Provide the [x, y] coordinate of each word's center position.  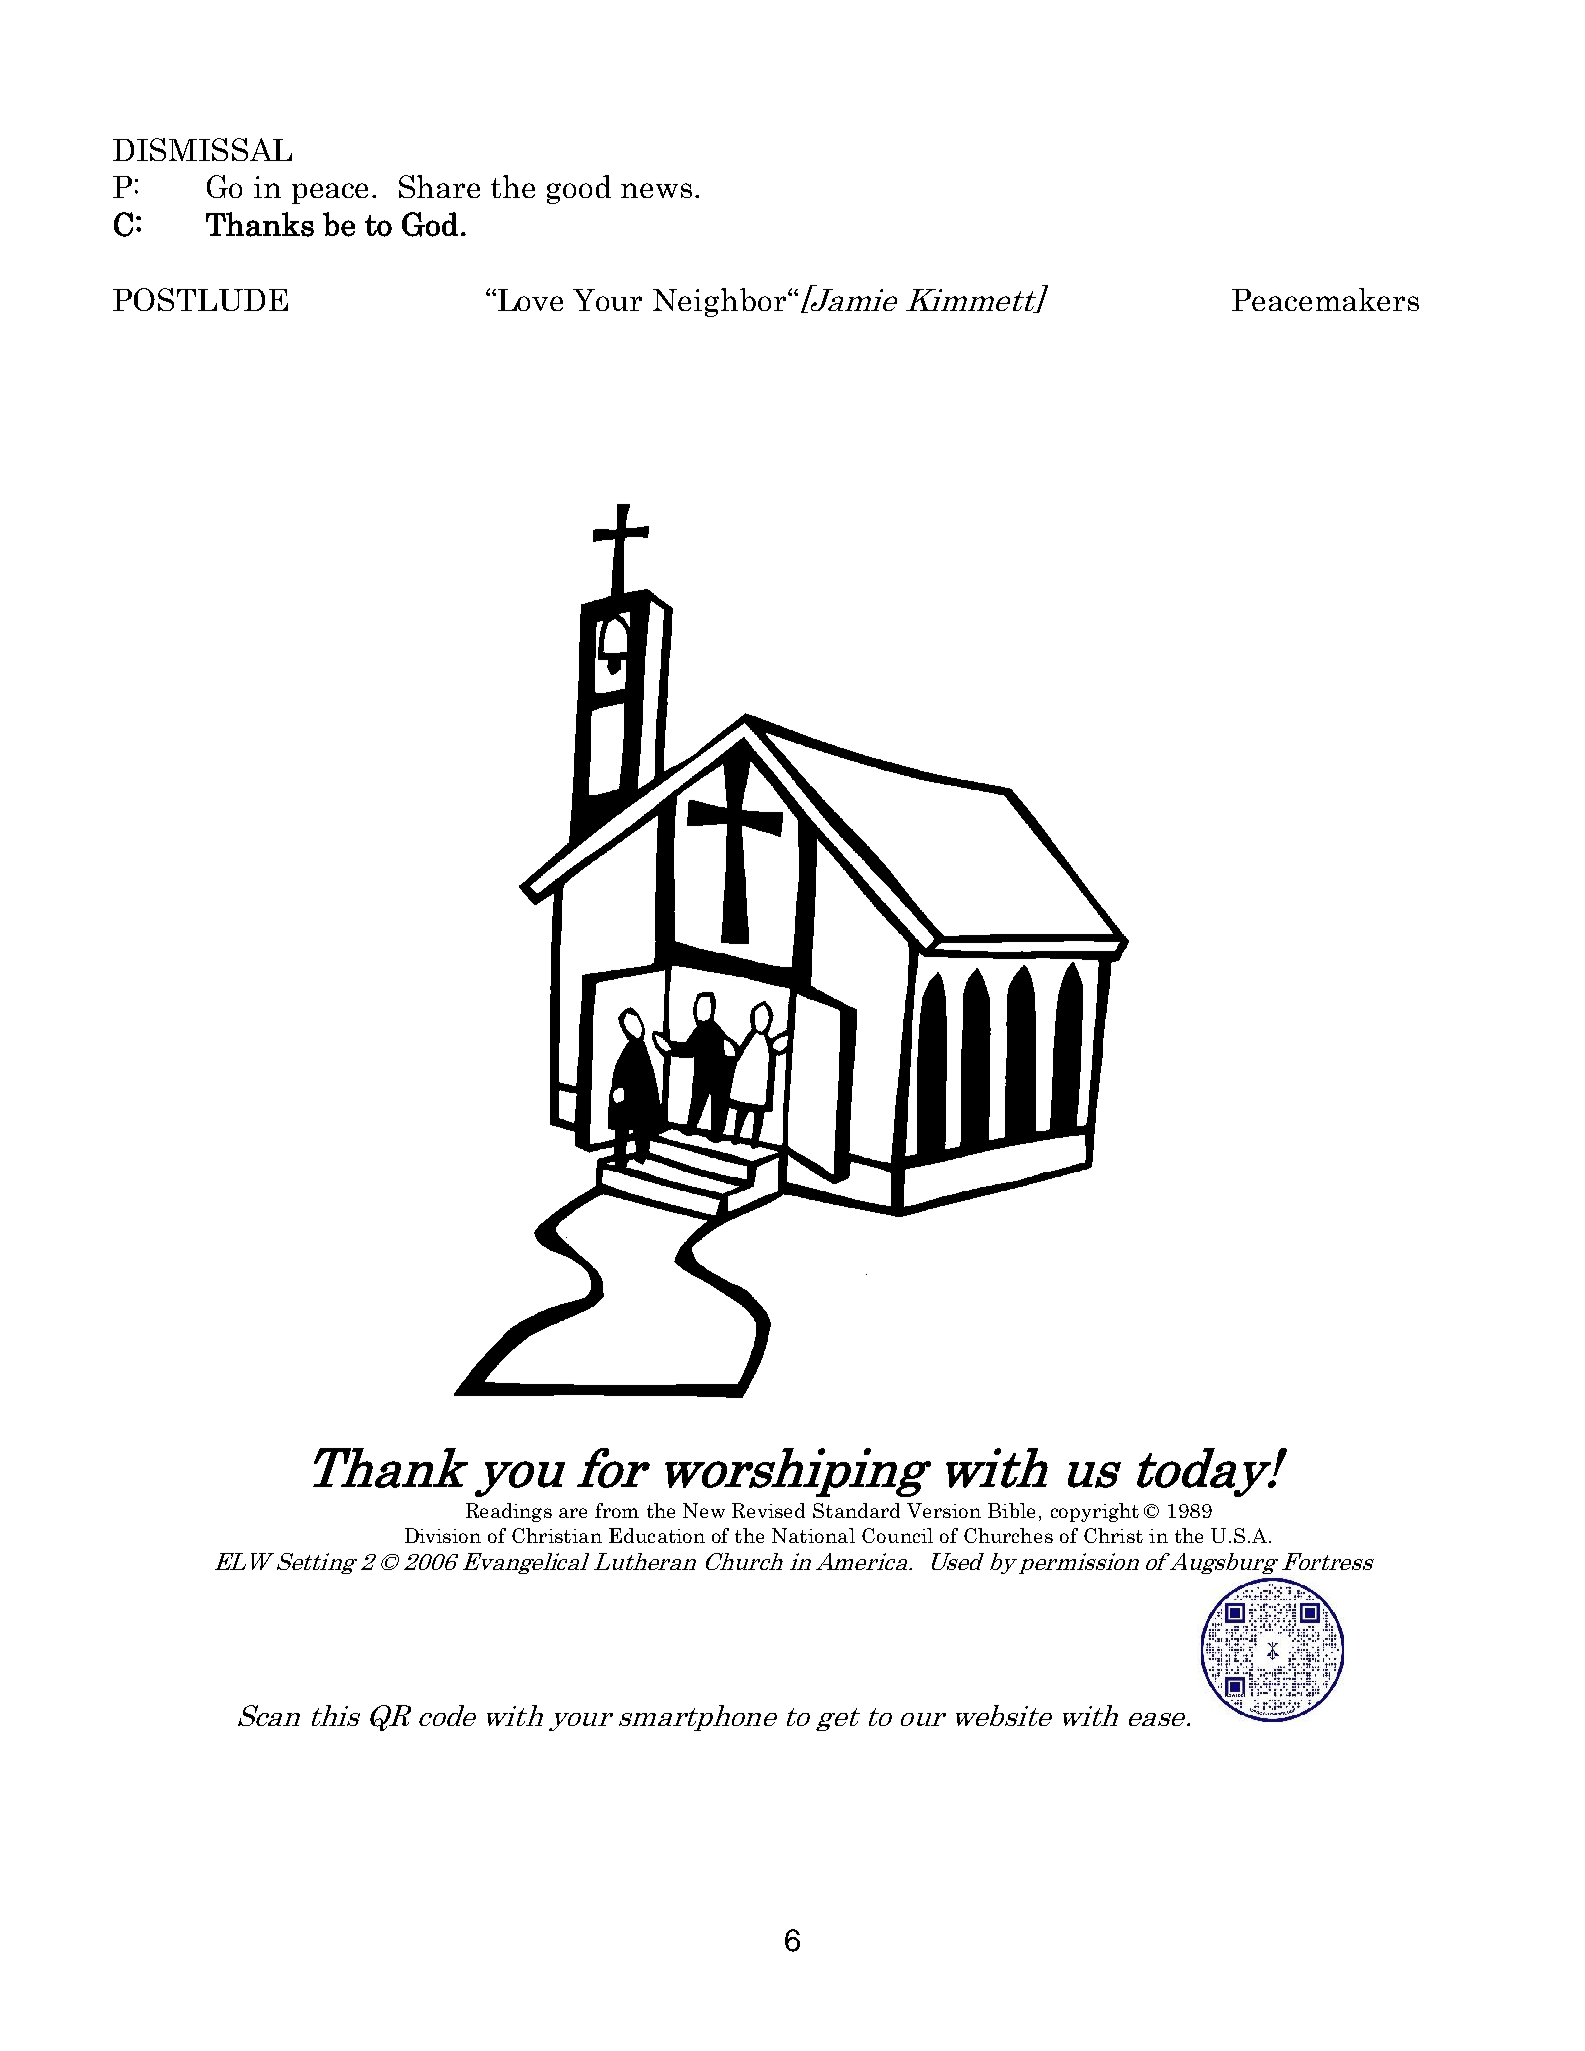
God [430, 224]
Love [529, 300]
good [579, 189]
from [617, 1510]
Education [657, 1535]
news [656, 190]
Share [439, 186]
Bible [1011, 1510]
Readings [509, 1512]
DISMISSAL [202, 149]
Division [443, 1535]
